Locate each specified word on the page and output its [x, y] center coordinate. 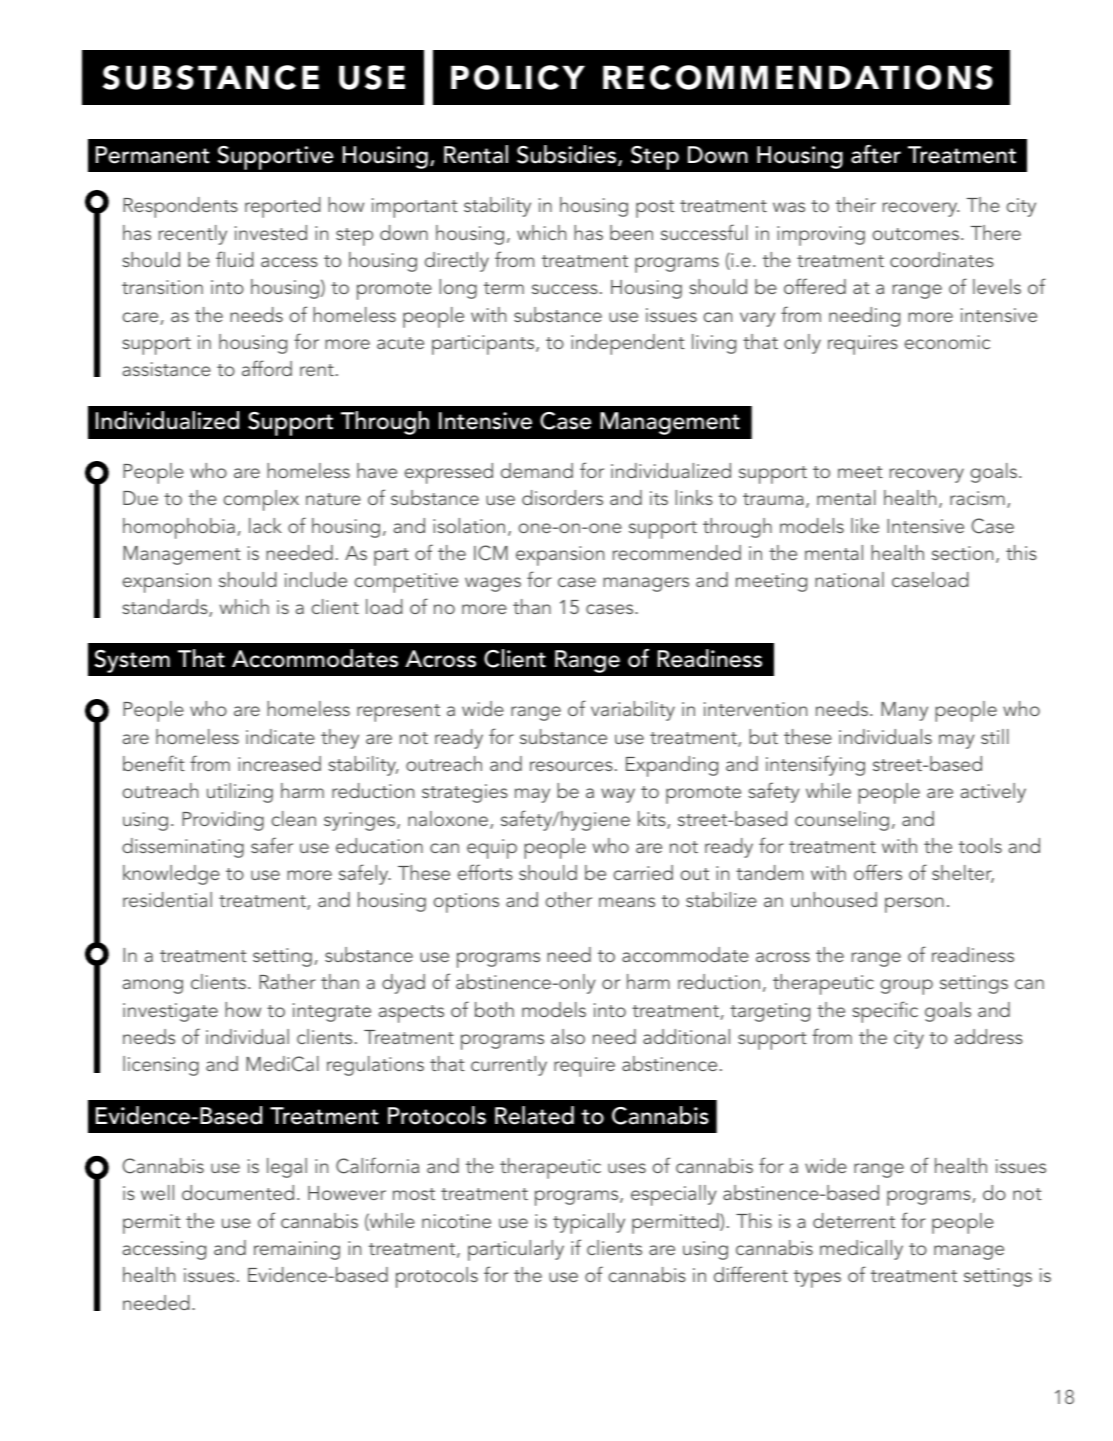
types [817, 1279]
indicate [280, 736]
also [568, 1036]
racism [977, 498]
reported [283, 207]
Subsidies [568, 155]
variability [633, 711]
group [907, 987]
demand [537, 470]
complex [261, 500]
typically [589, 1223]
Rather [287, 981]
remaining [297, 1250]
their [856, 204]
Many [904, 711]
